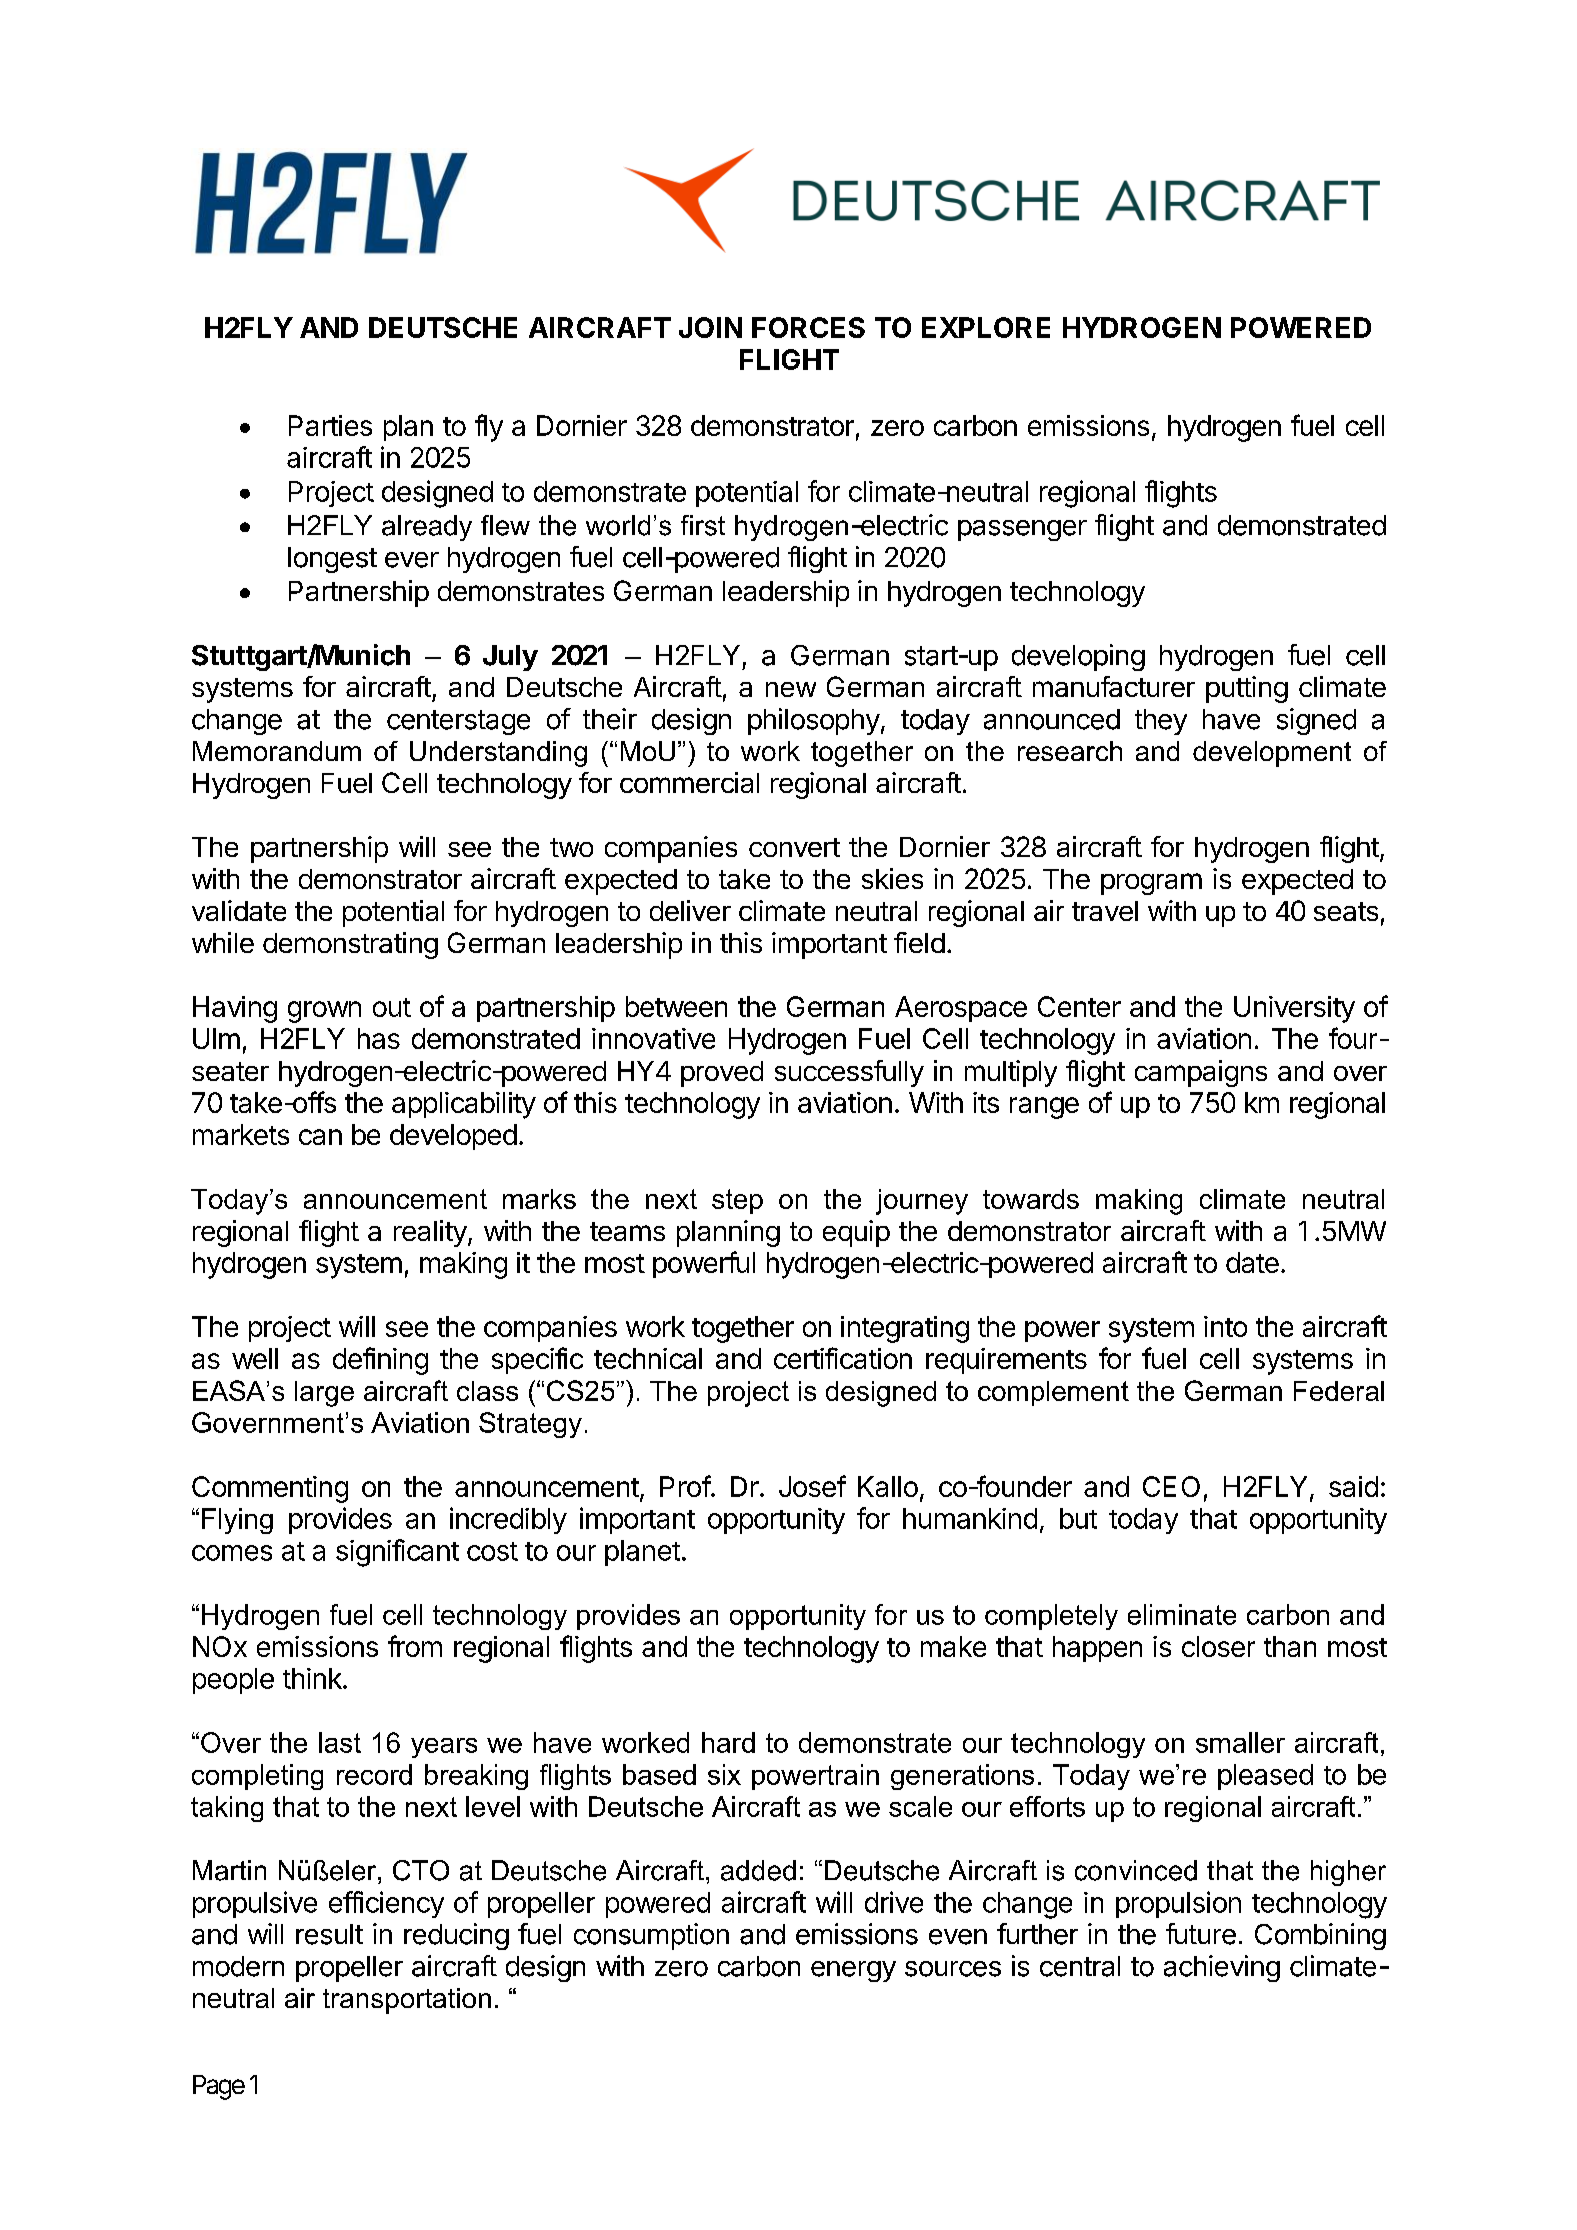 The width and height of the screenshot is (1577, 2230). Describe the element at coordinates (330, 425) in the screenshot. I see `Parties` at that location.
